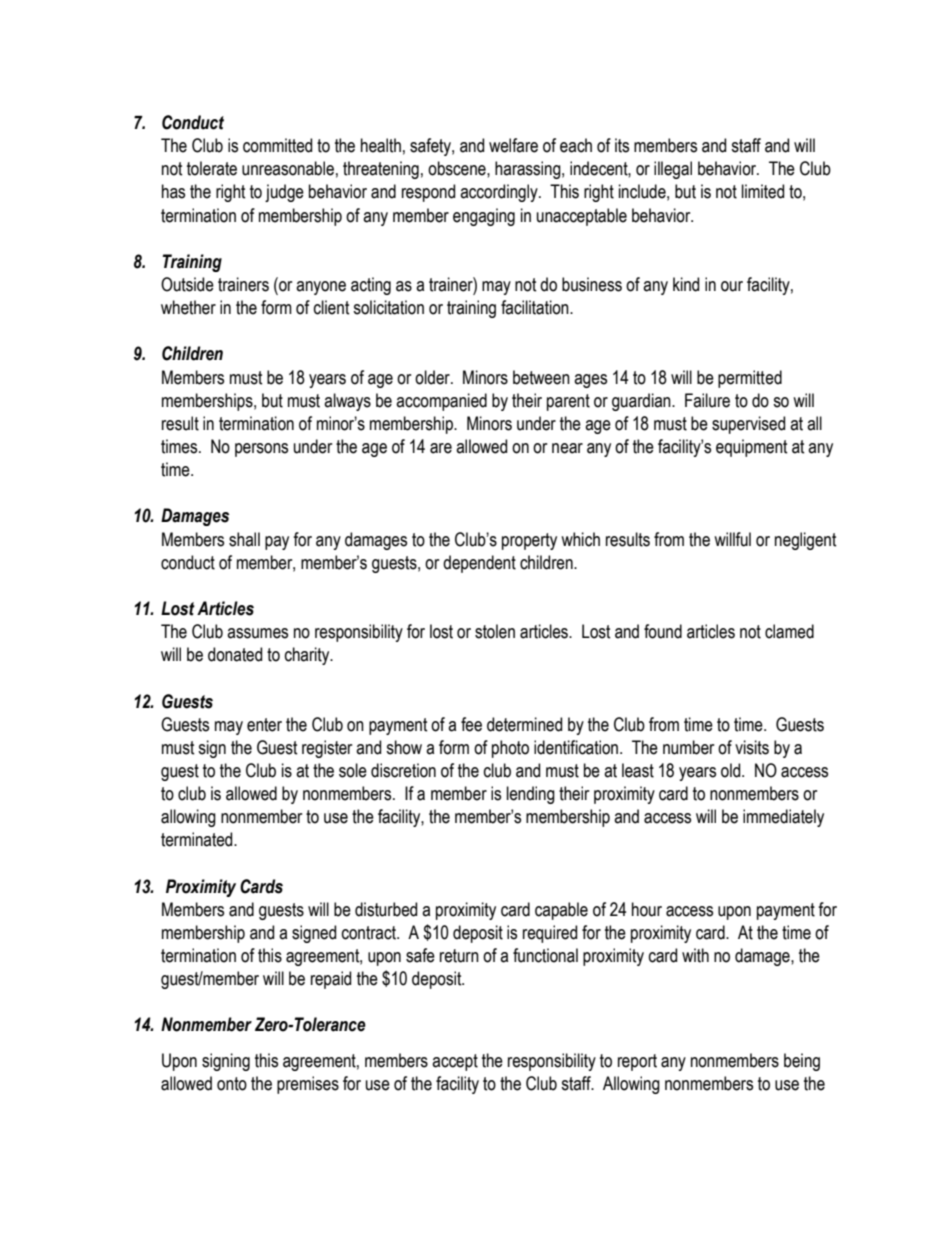 This document has width=952, height=1233. Describe the element at coordinates (500, 193) in the document. I see `accordingly` at that location.
